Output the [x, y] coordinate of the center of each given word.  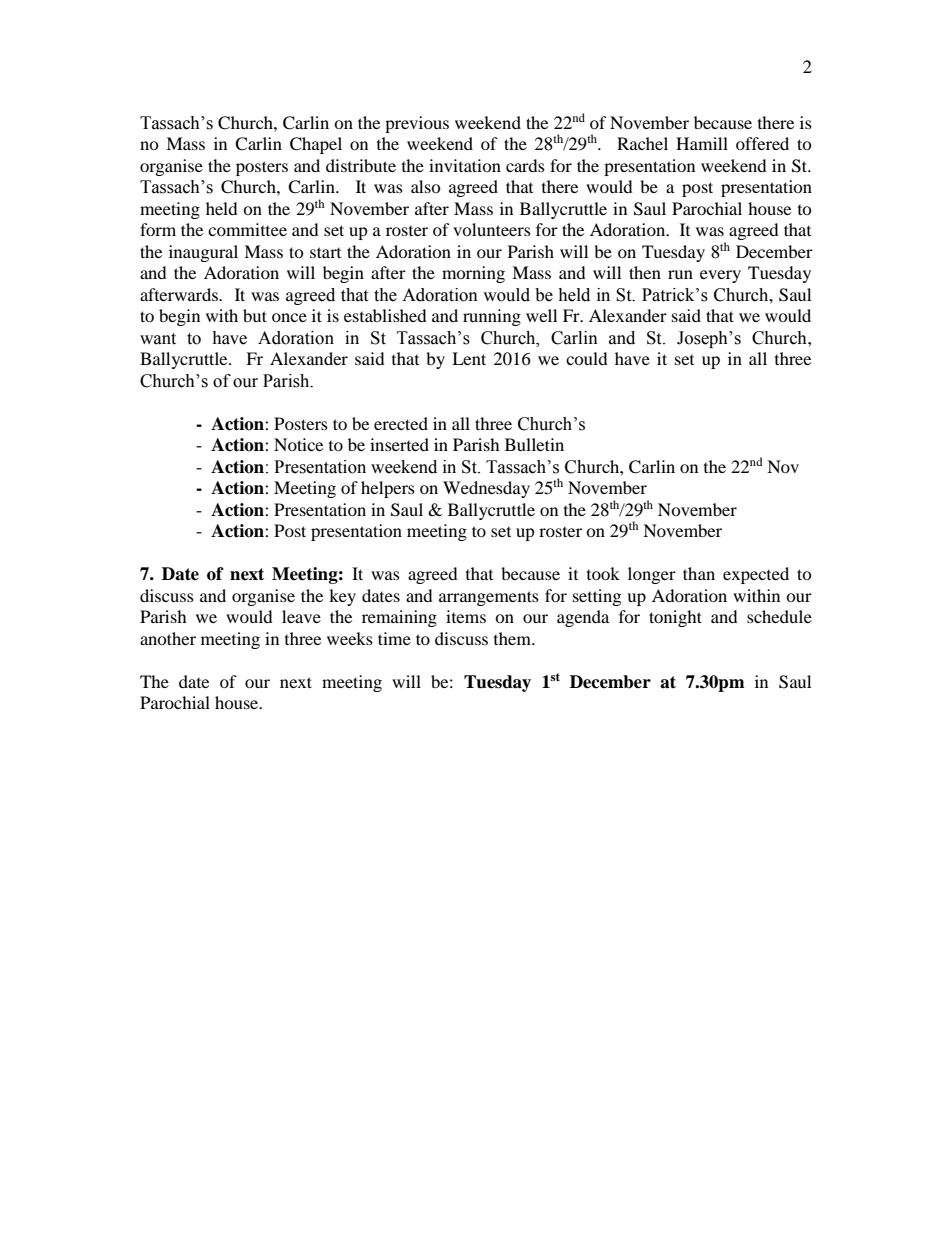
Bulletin [534, 444]
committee [247, 229]
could [587, 358]
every [720, 276]
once [289, 317]
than [699, 573]
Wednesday [486, 489]
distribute [361, 165]
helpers [388, 489]
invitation [465, 165]
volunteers [492, 229]
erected [401, 423]
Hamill [702, 143]
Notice [298, 444]
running [492, 317]
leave [301, 616]
